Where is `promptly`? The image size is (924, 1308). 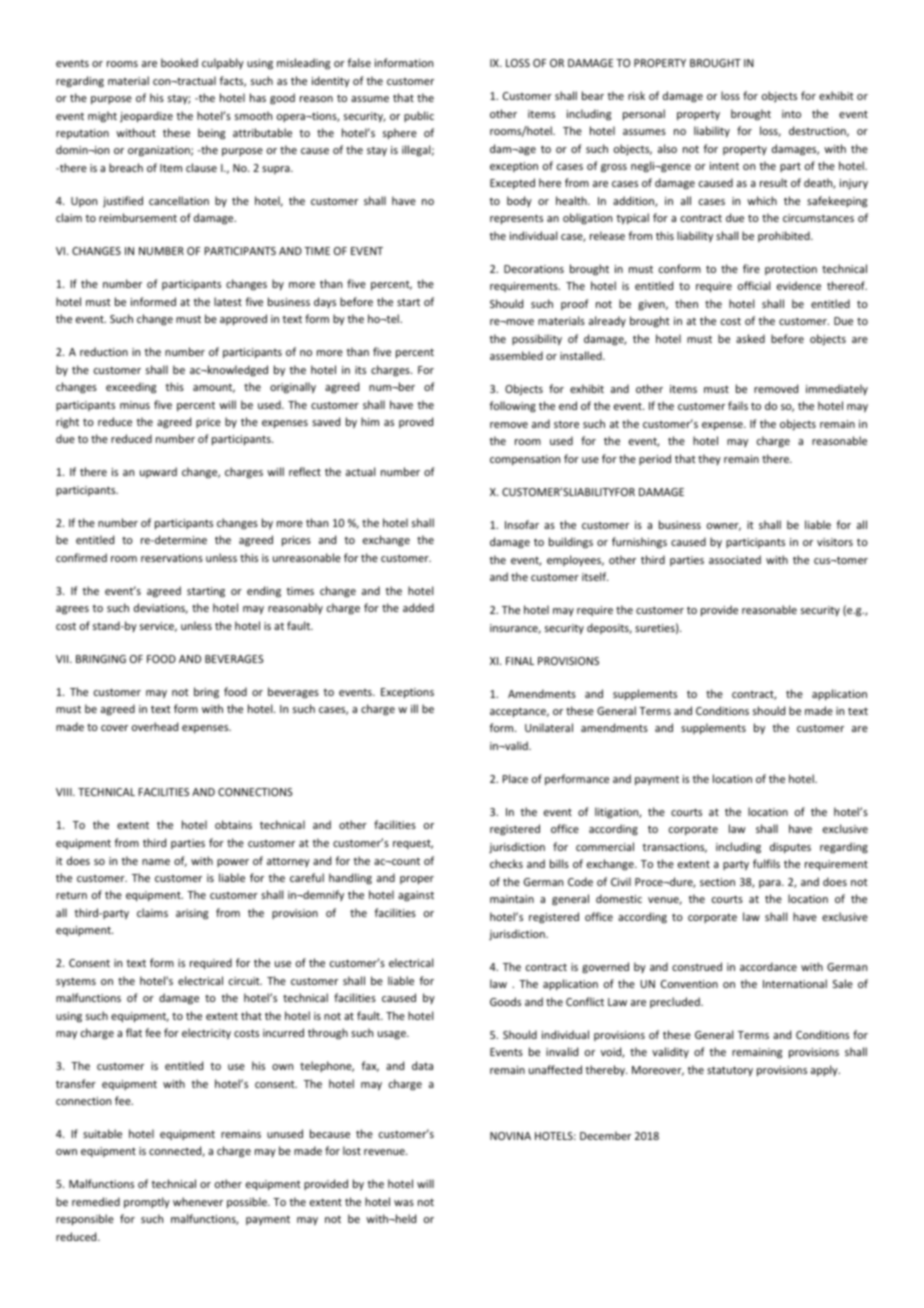
promptly is located at coordinates (147, 1202).
